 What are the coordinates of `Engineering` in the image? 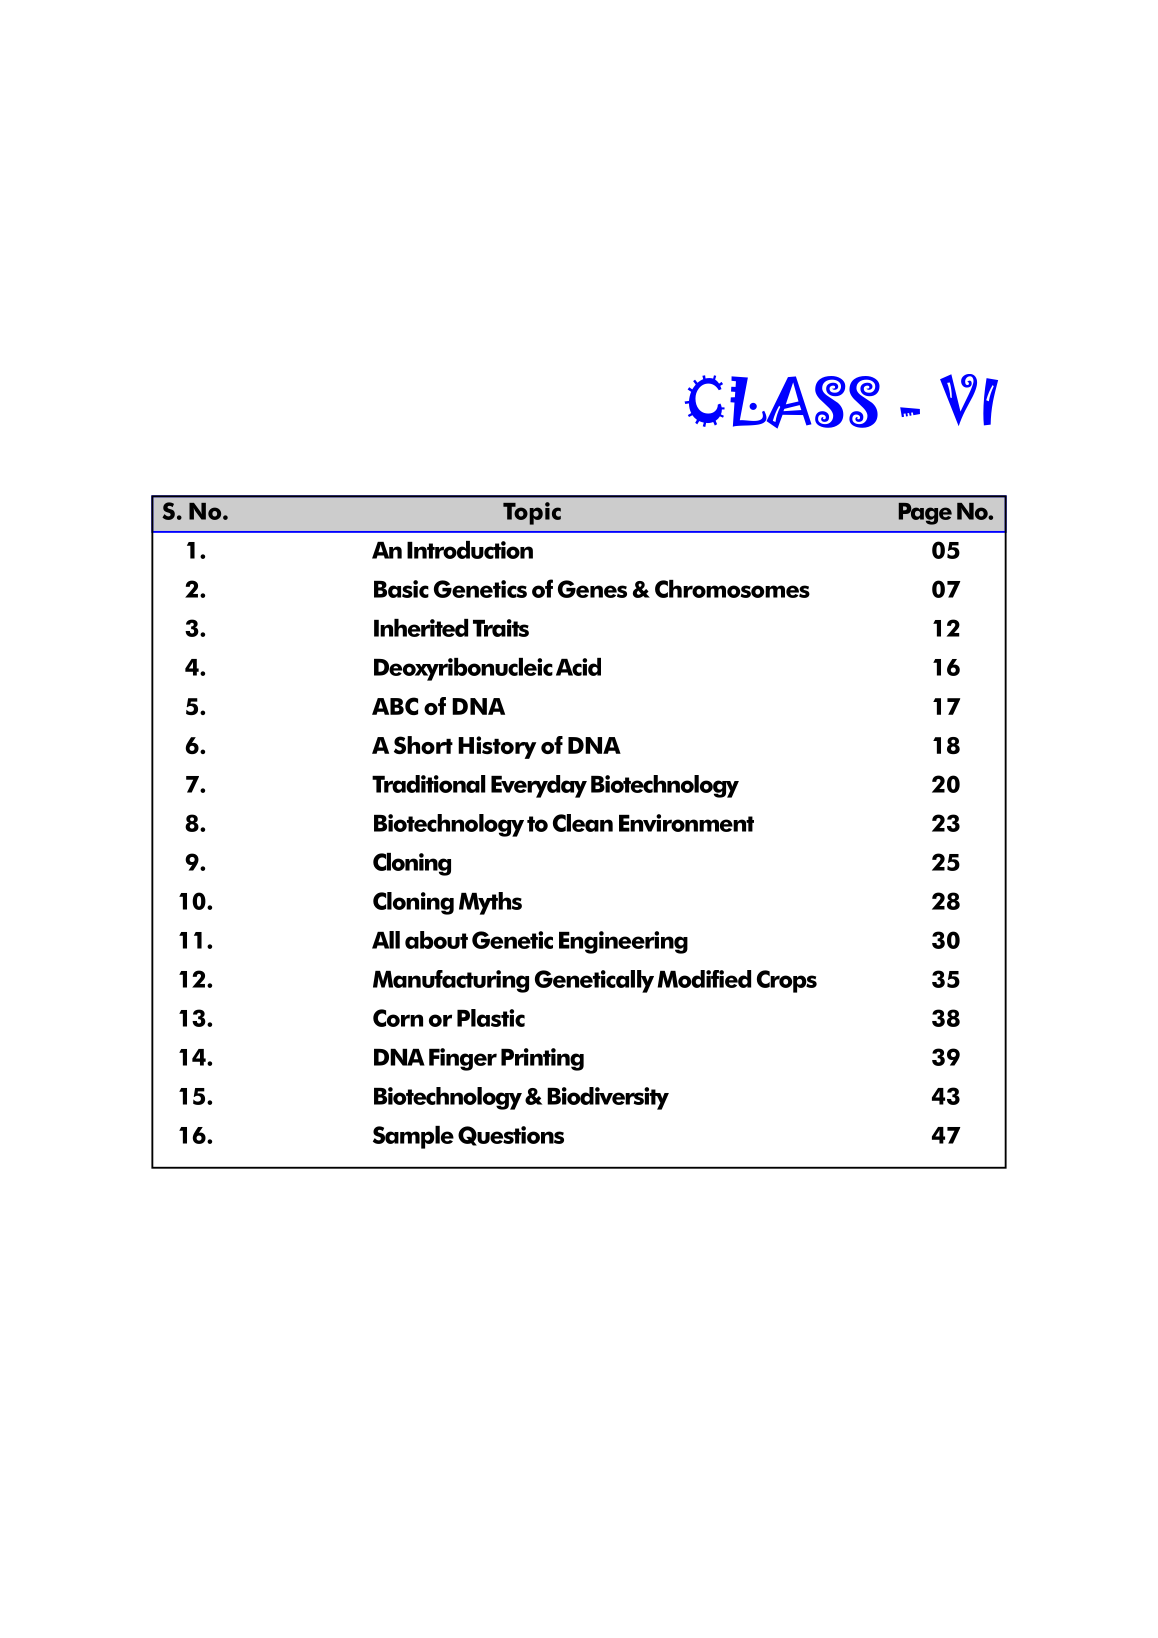 It's located at (623, 942).
